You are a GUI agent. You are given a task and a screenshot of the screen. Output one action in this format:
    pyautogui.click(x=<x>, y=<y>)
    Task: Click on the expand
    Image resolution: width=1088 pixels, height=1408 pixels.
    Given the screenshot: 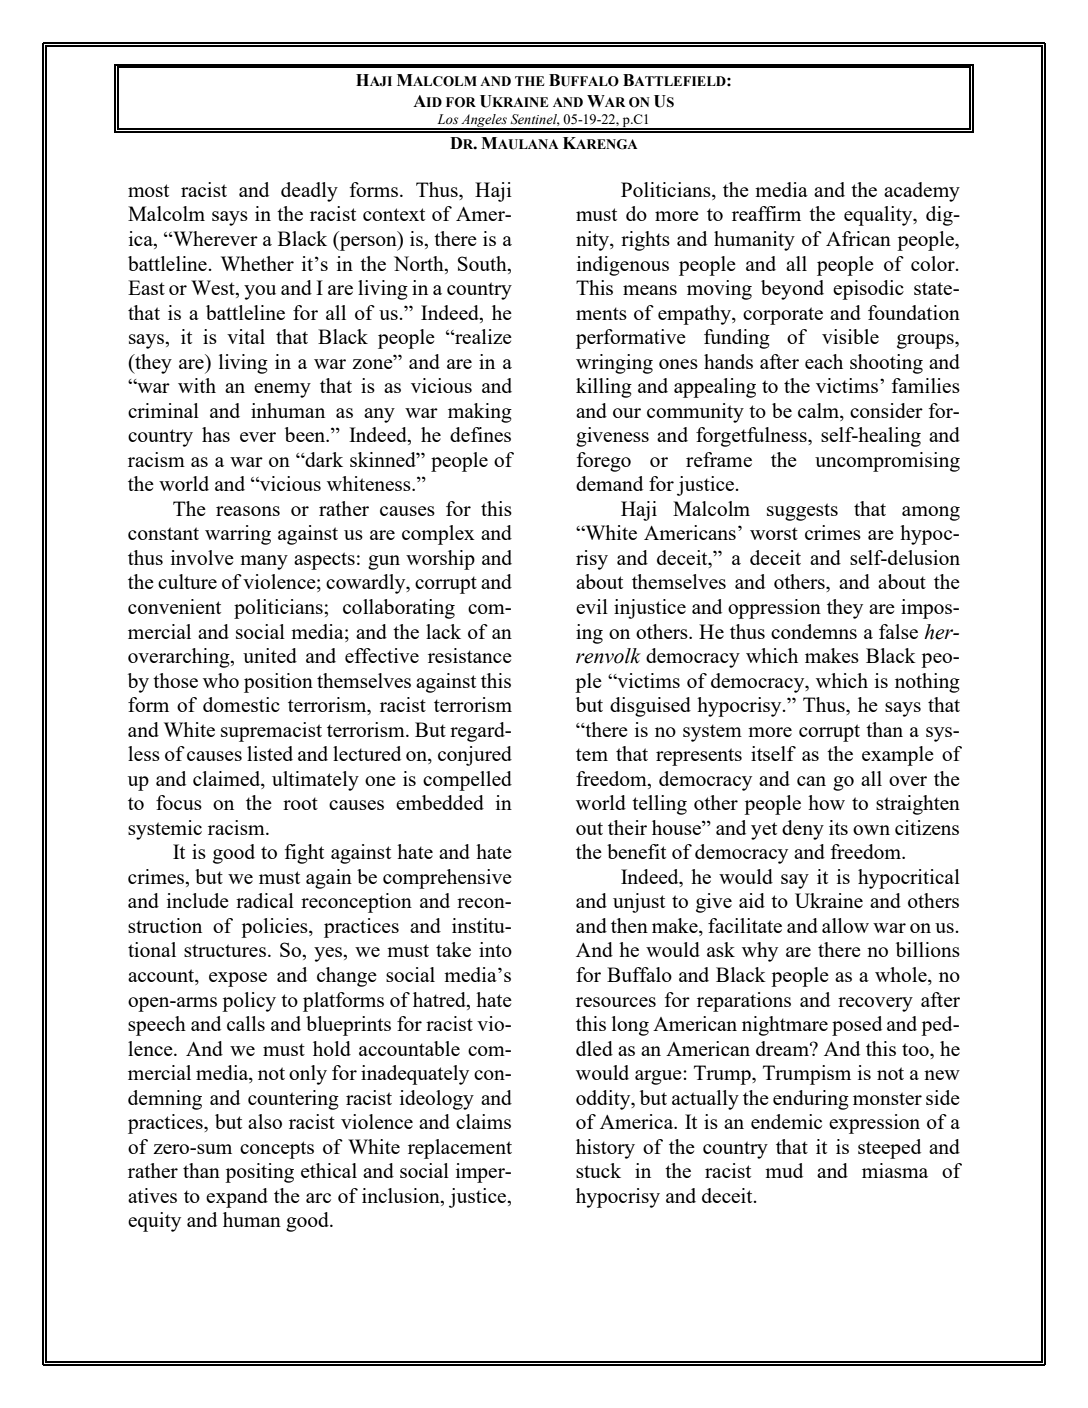 What is the action you would take?
    pyautogui.click(x=237, y=1198)
